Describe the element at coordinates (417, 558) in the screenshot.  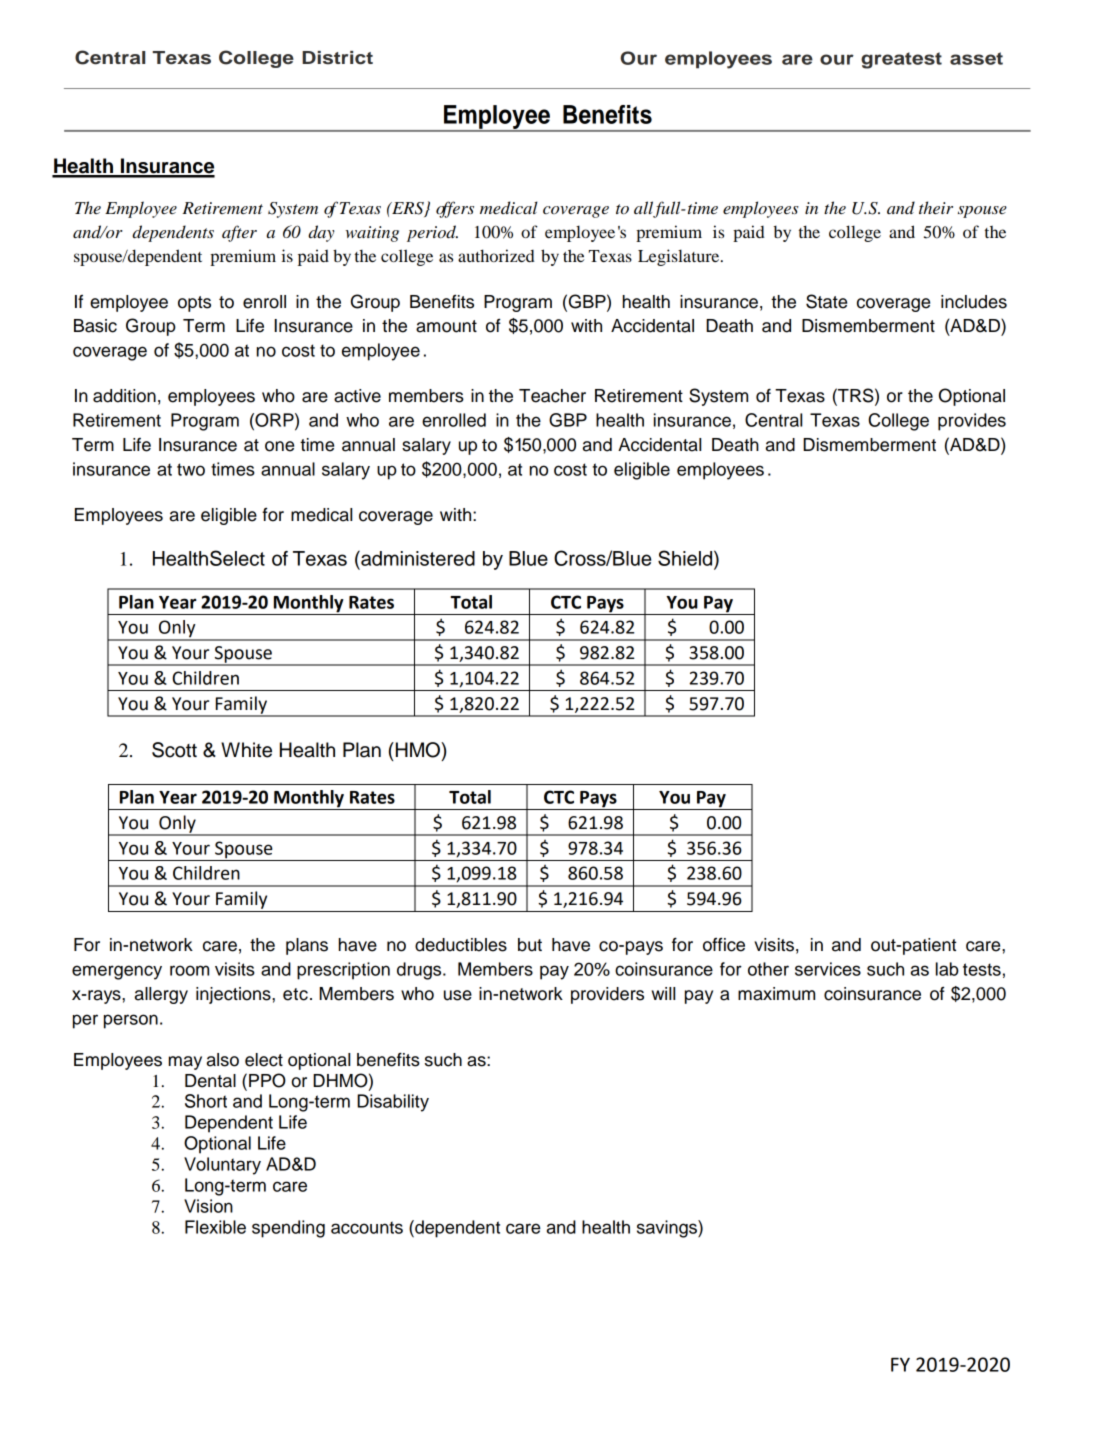
I see `administered` at that location.
